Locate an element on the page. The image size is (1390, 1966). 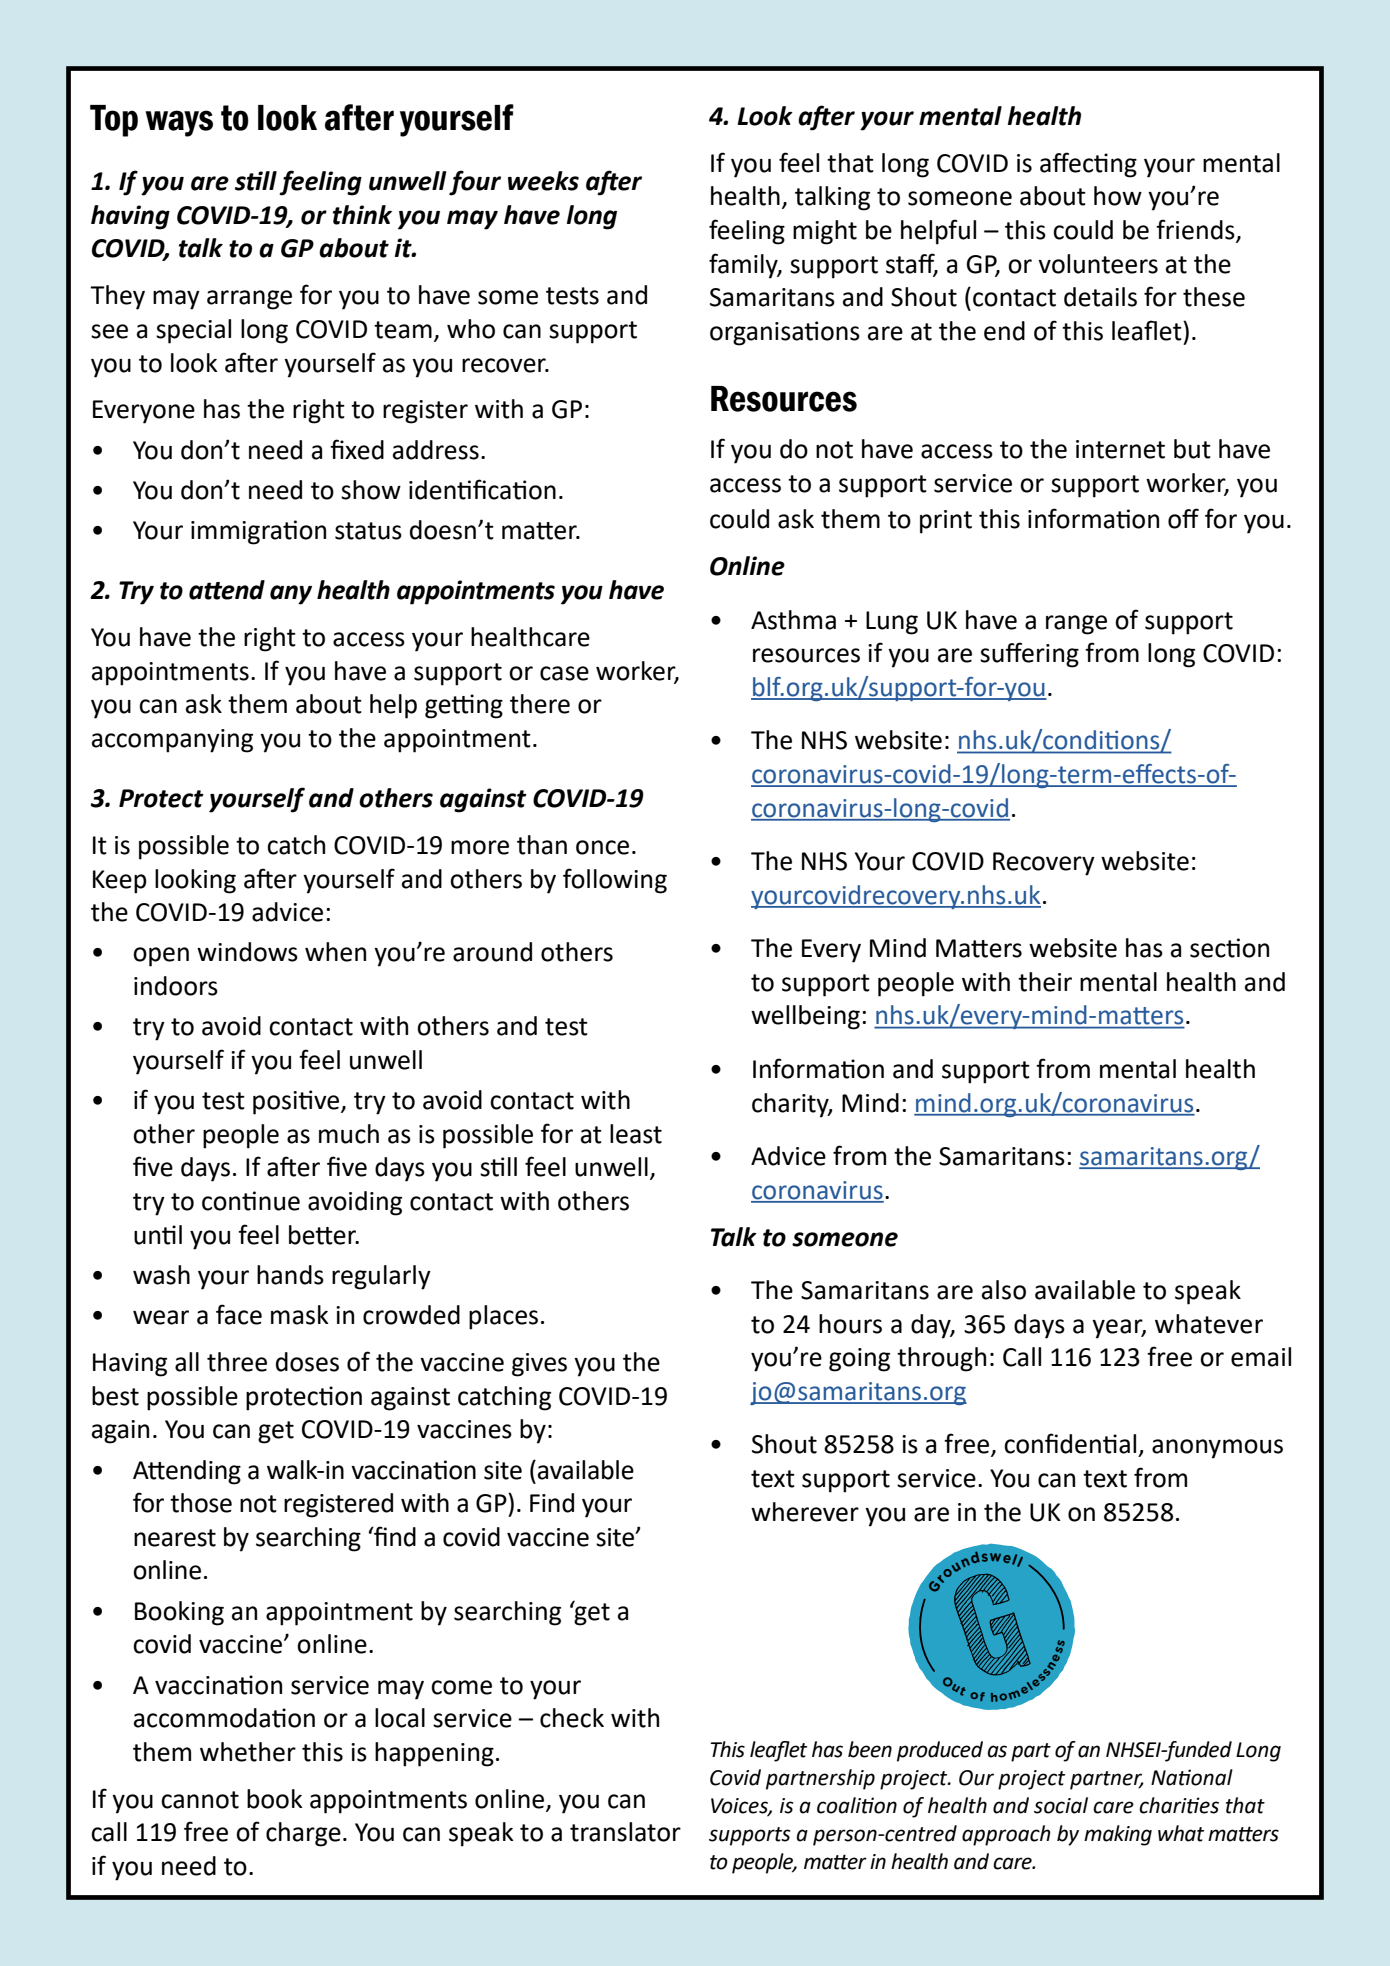
affecting is located at coordinates (1088, 165).
